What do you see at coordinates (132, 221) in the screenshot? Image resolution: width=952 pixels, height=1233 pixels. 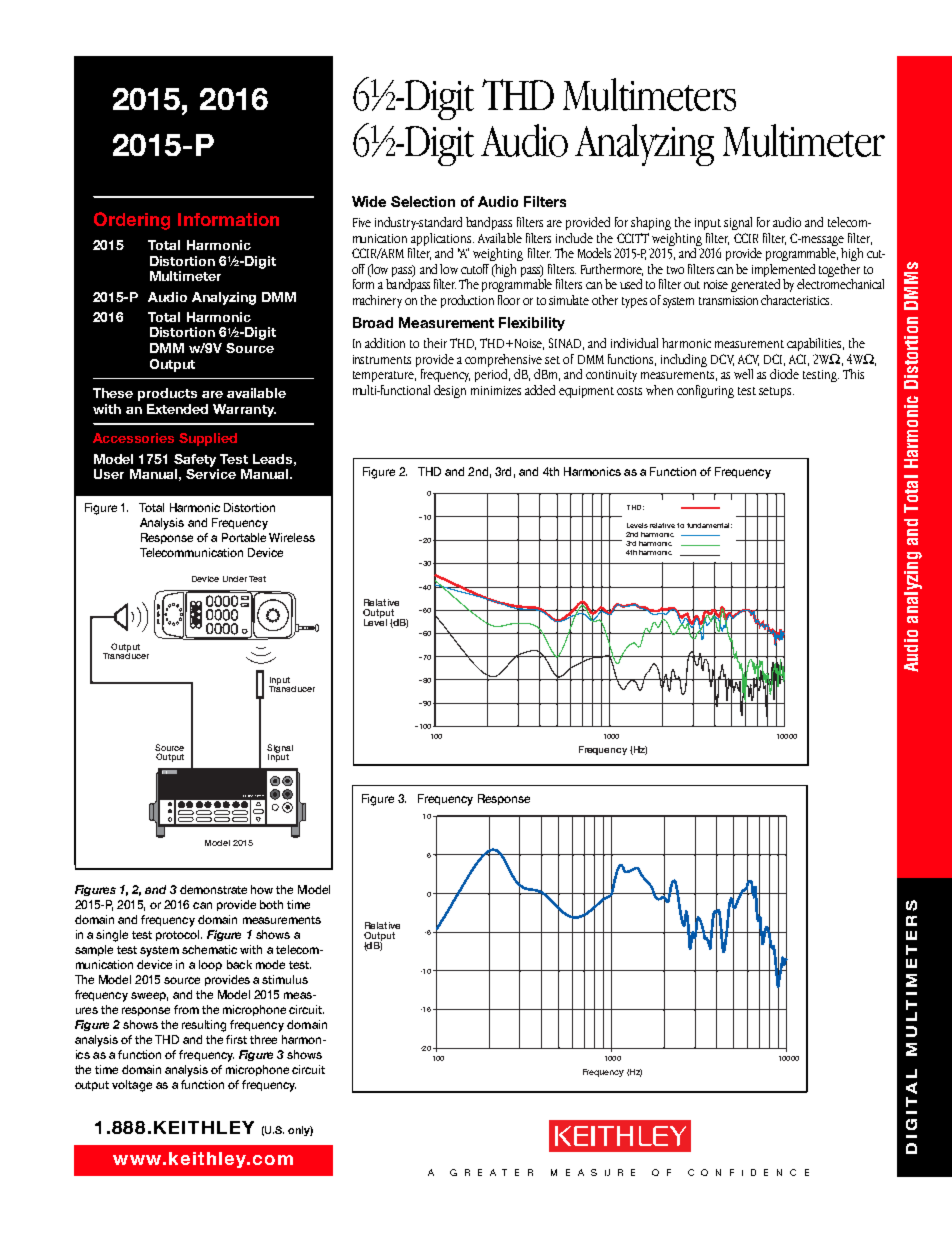 I see `Ordering` at bounding box center [132, 221].
